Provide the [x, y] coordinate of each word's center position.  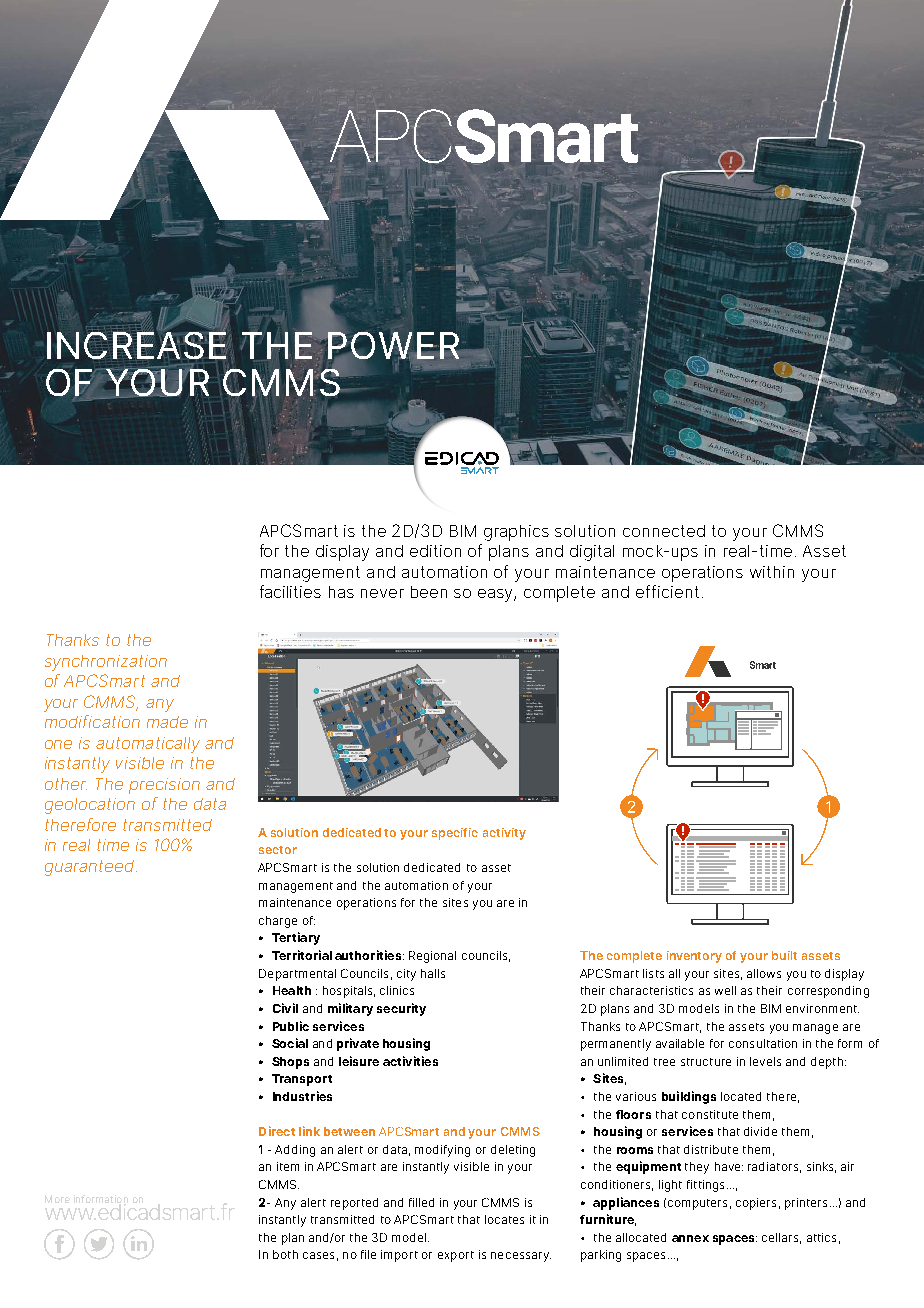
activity [504, 834]
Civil [285, 1008]
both [285, 1254]
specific [455, 834]
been [429, 592]
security [401, 1009]
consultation [763, 1043]
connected [664, 531]
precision [164, 786]
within [772, 572]
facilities [290, 591]
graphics [516, 533]
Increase [137, 344]
